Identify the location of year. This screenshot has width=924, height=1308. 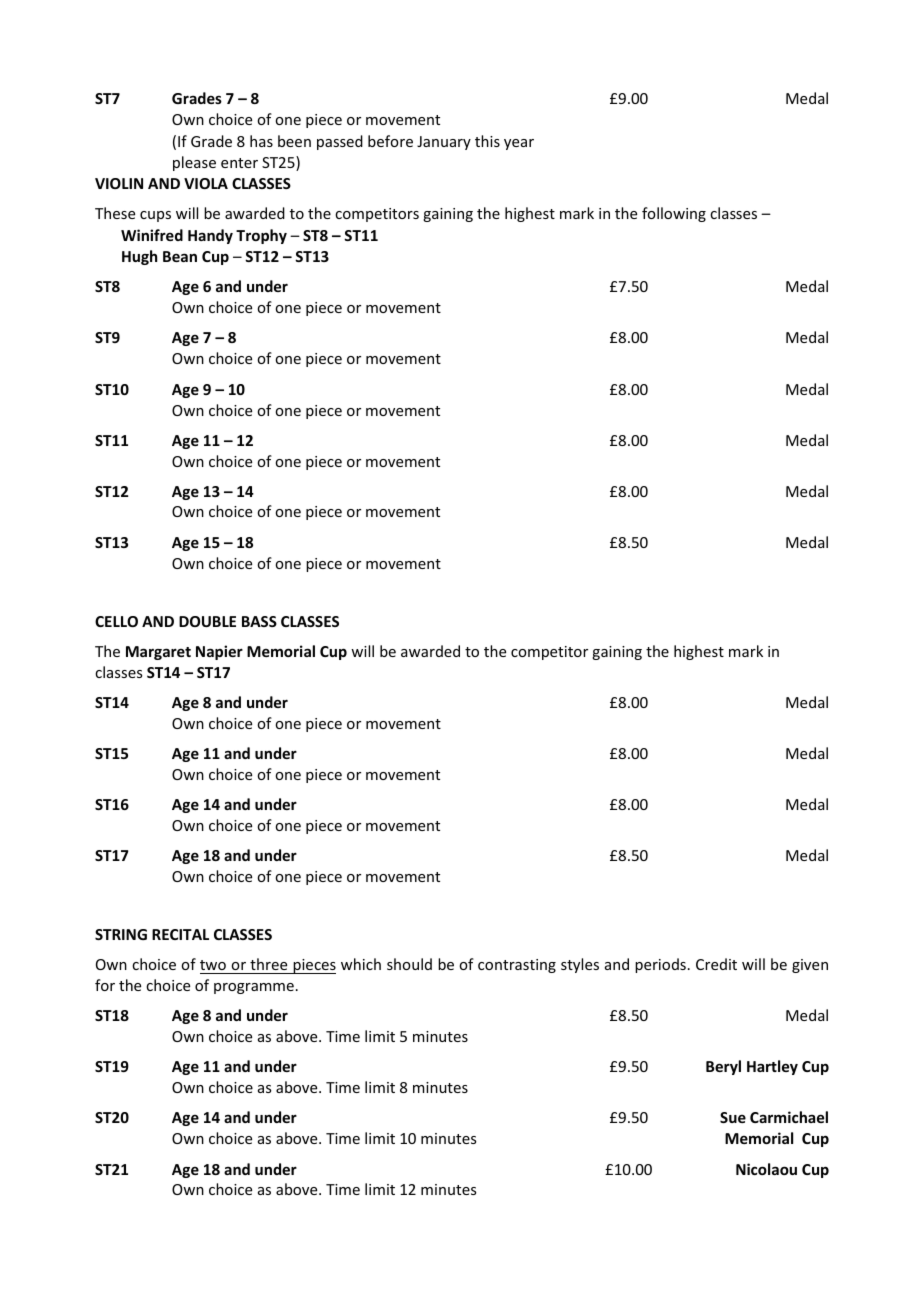
(519, 144).
